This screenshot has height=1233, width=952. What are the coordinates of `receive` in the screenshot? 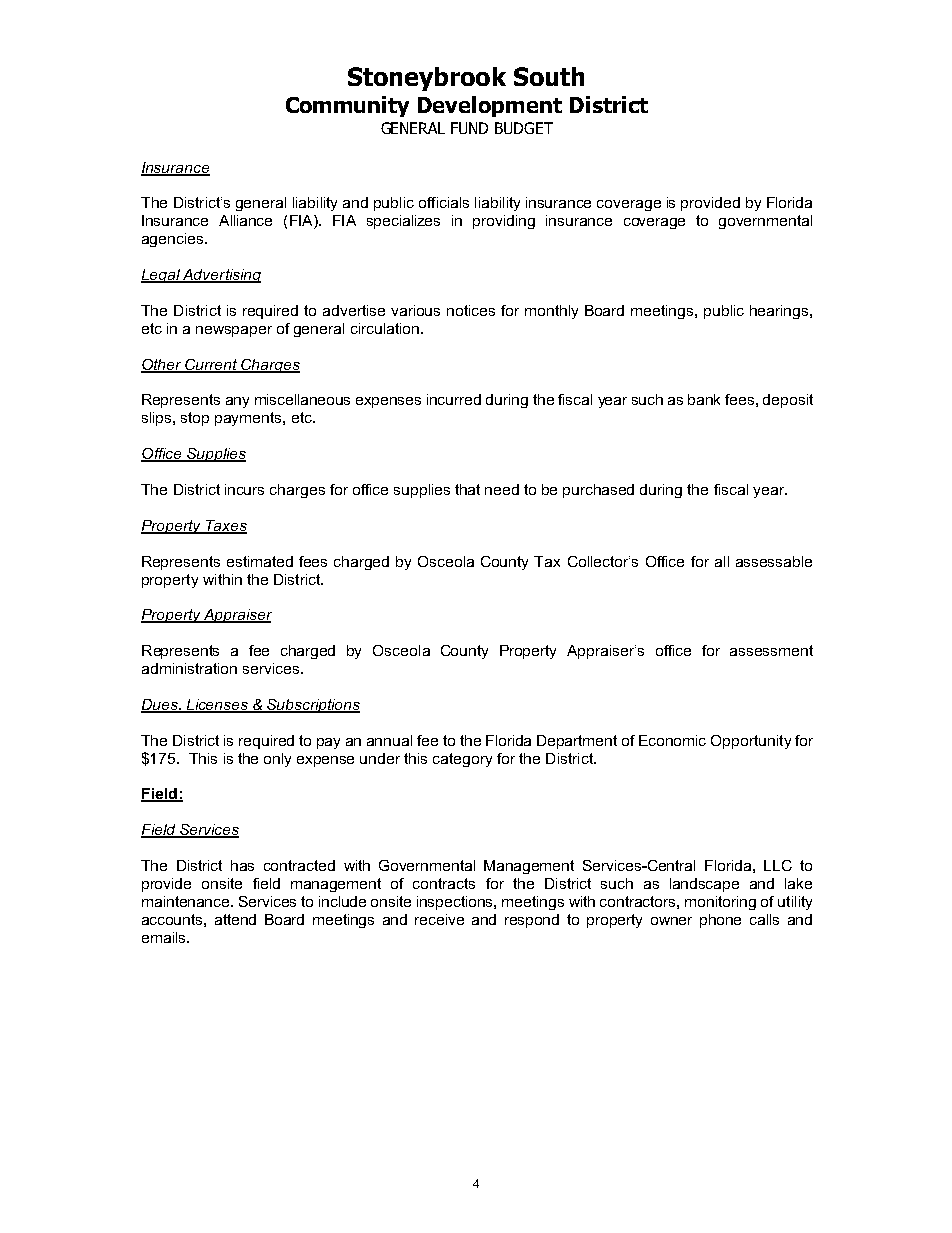 It's located at (439, 919).
